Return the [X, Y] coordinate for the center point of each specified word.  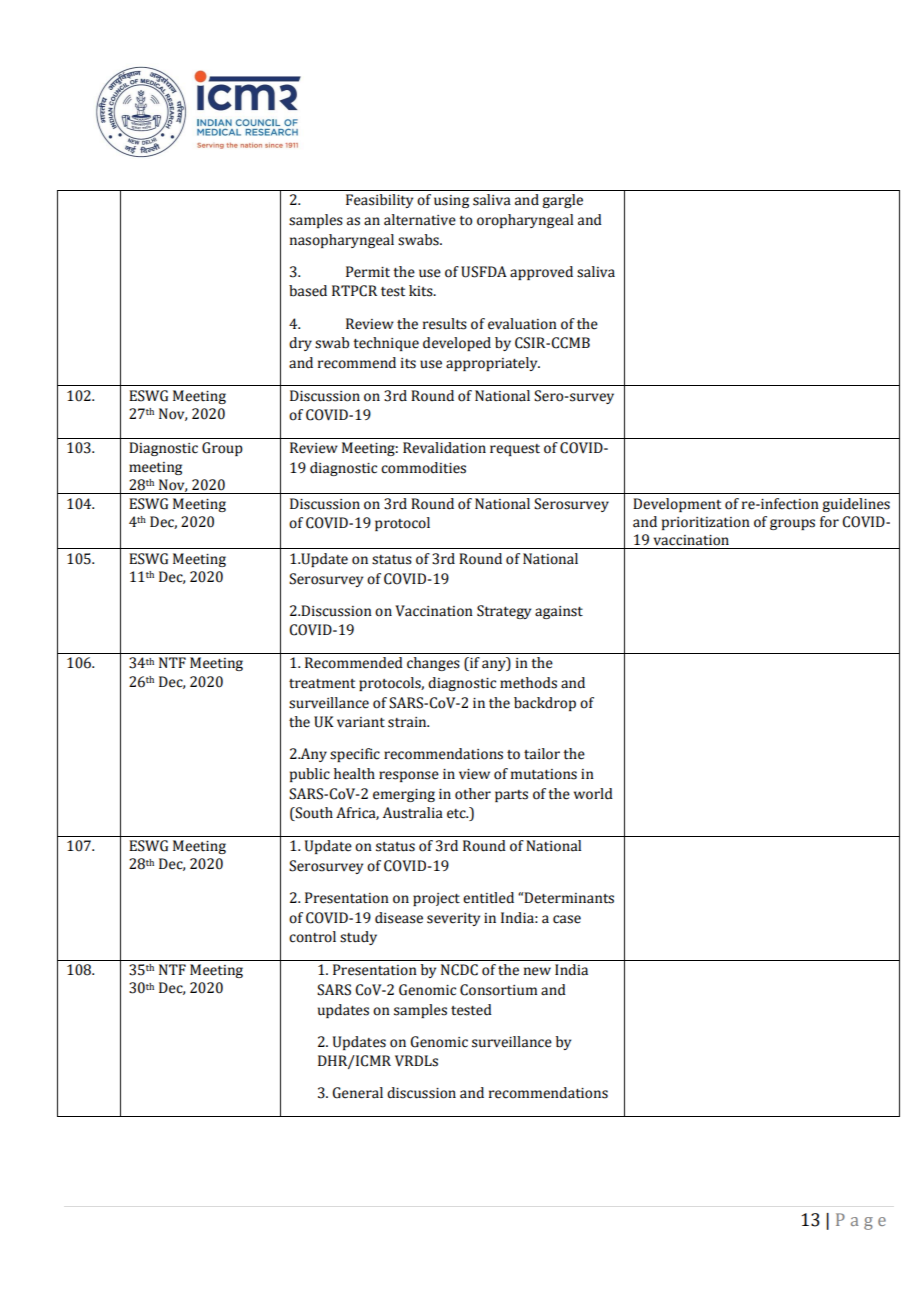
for [829, 522]
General [357, 1093]
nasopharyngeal [342, 241]
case [567, 919]
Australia [413, 813]
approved [541, 273]
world [593, 794]
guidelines [856, 505]
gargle [562, 201]
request [515, 450]
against [559, 612]
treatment [322, 684]
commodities [423, 468]
